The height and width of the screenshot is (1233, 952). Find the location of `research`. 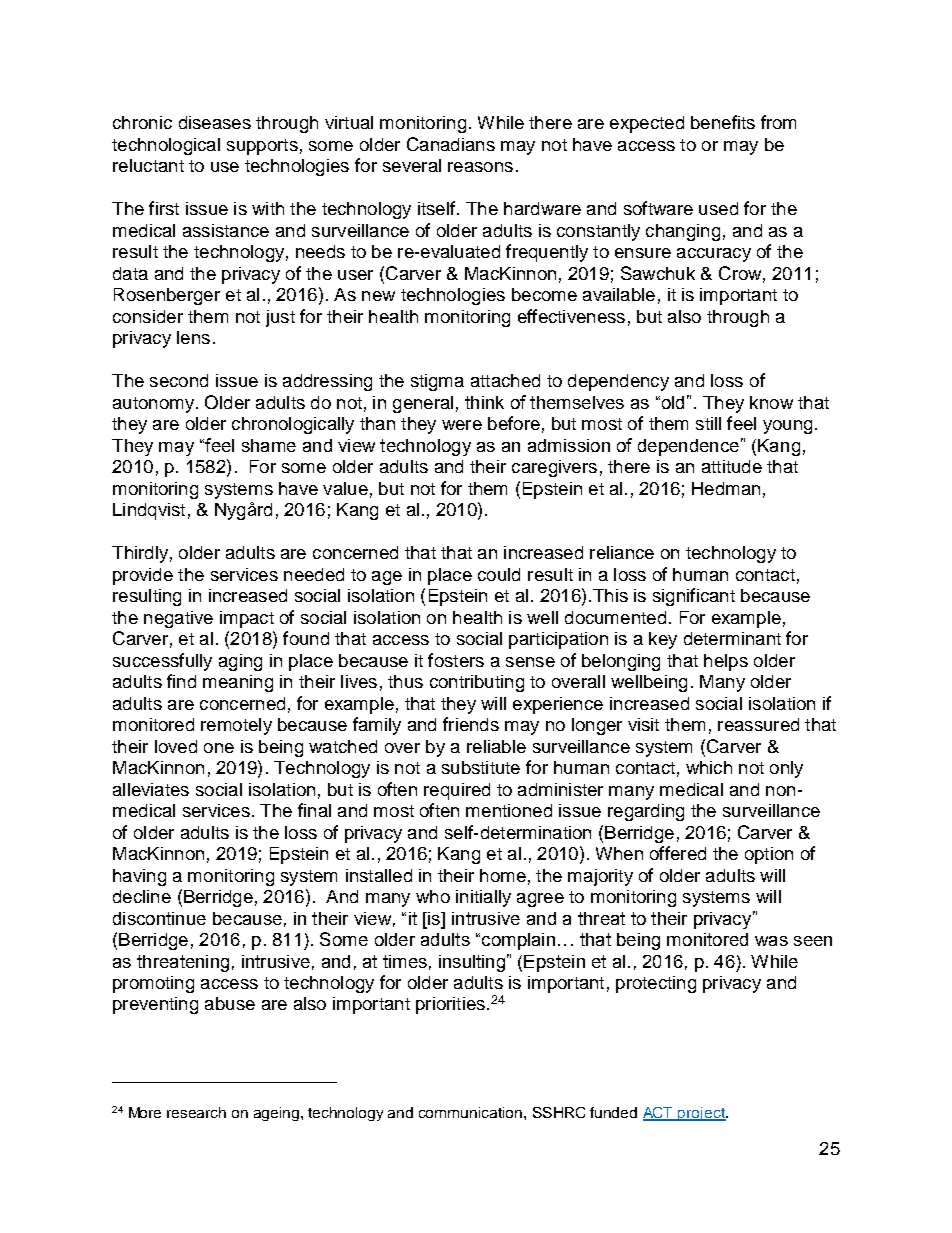

research is located at coordinates (196, 1112).
